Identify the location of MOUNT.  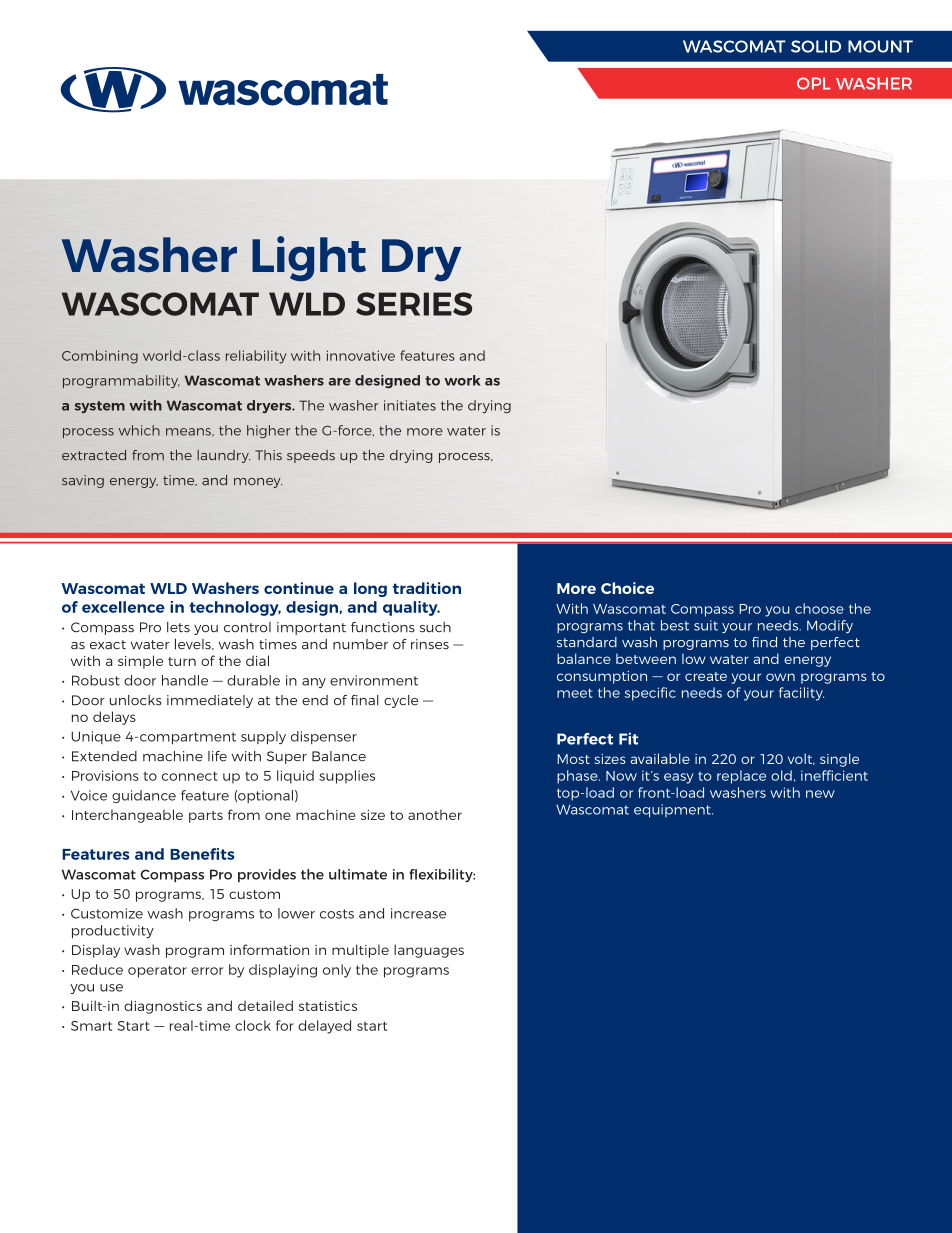
(880, 46).
